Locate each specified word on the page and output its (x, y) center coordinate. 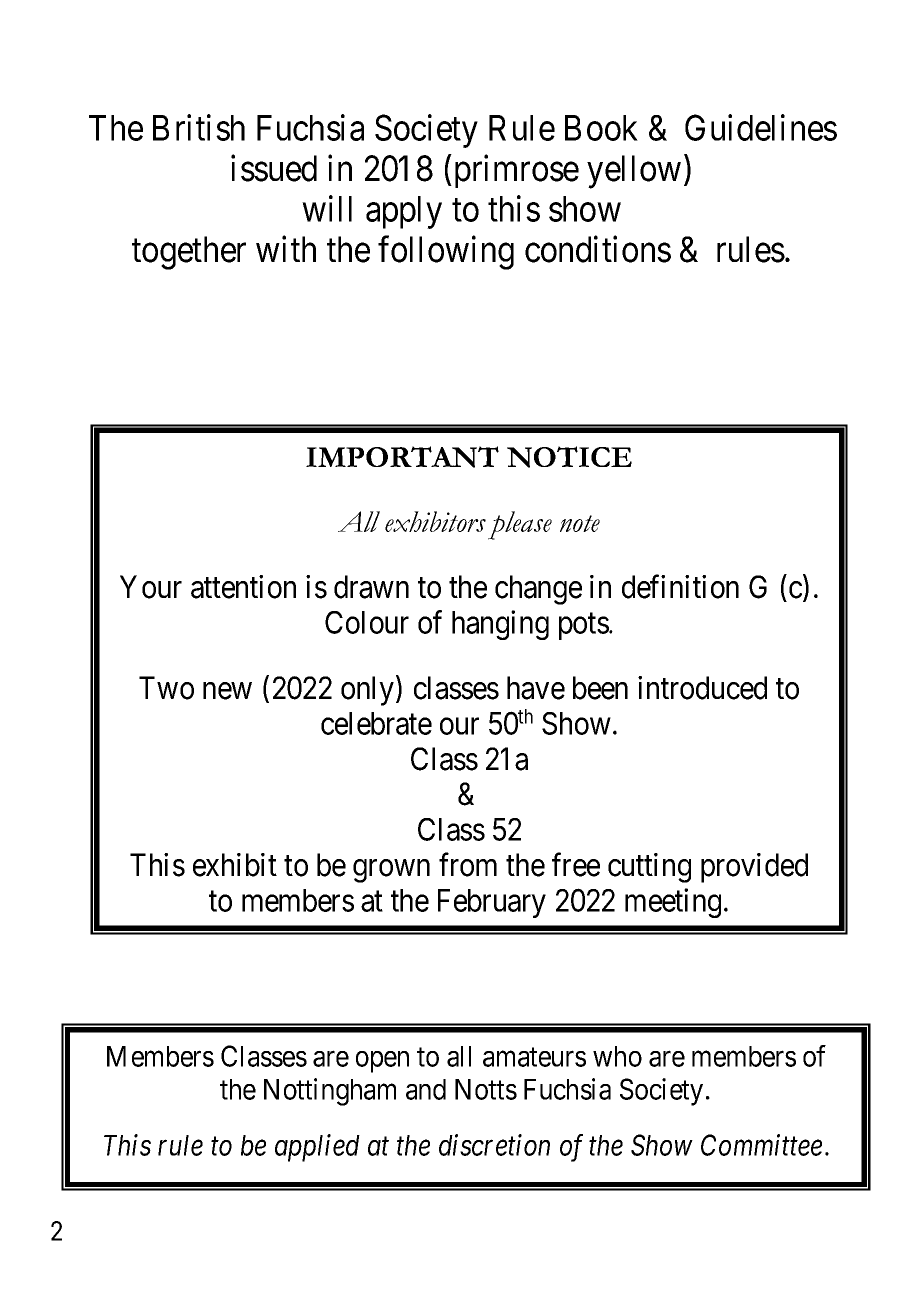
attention (243, 587)
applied (317, 1148)
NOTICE (569, 457)
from (468, 865)
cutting (649, 868)
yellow (634, 172)
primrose (515, 171)
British (199, 127)
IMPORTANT (402, 457)
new (227, 691)
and (426, 1089)
